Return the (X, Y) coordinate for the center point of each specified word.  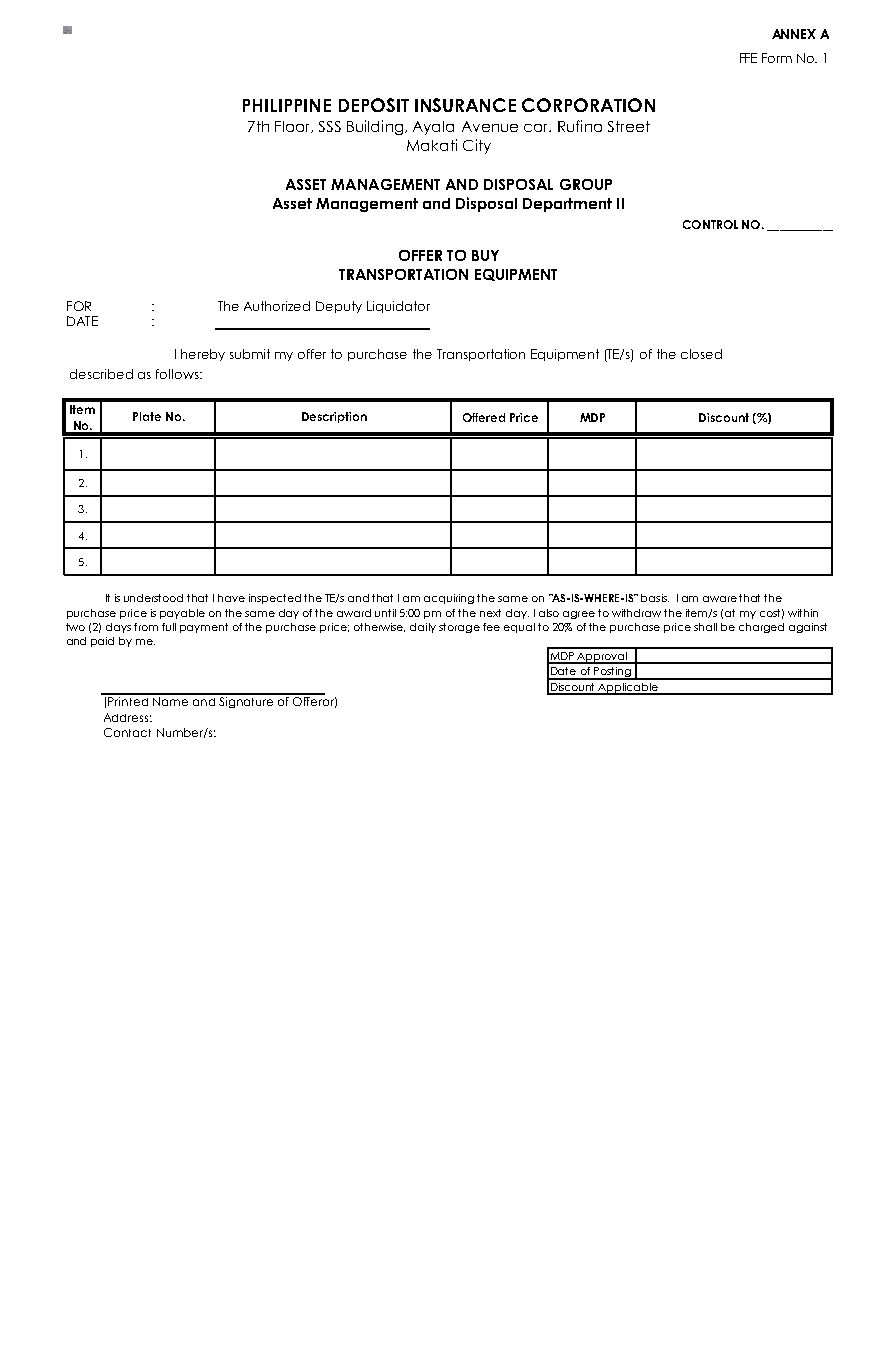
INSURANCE (465, 105)
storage (459, 628)
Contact (127, 732)
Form (777, 58)
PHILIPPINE (287, 105)
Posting (612, 673)
